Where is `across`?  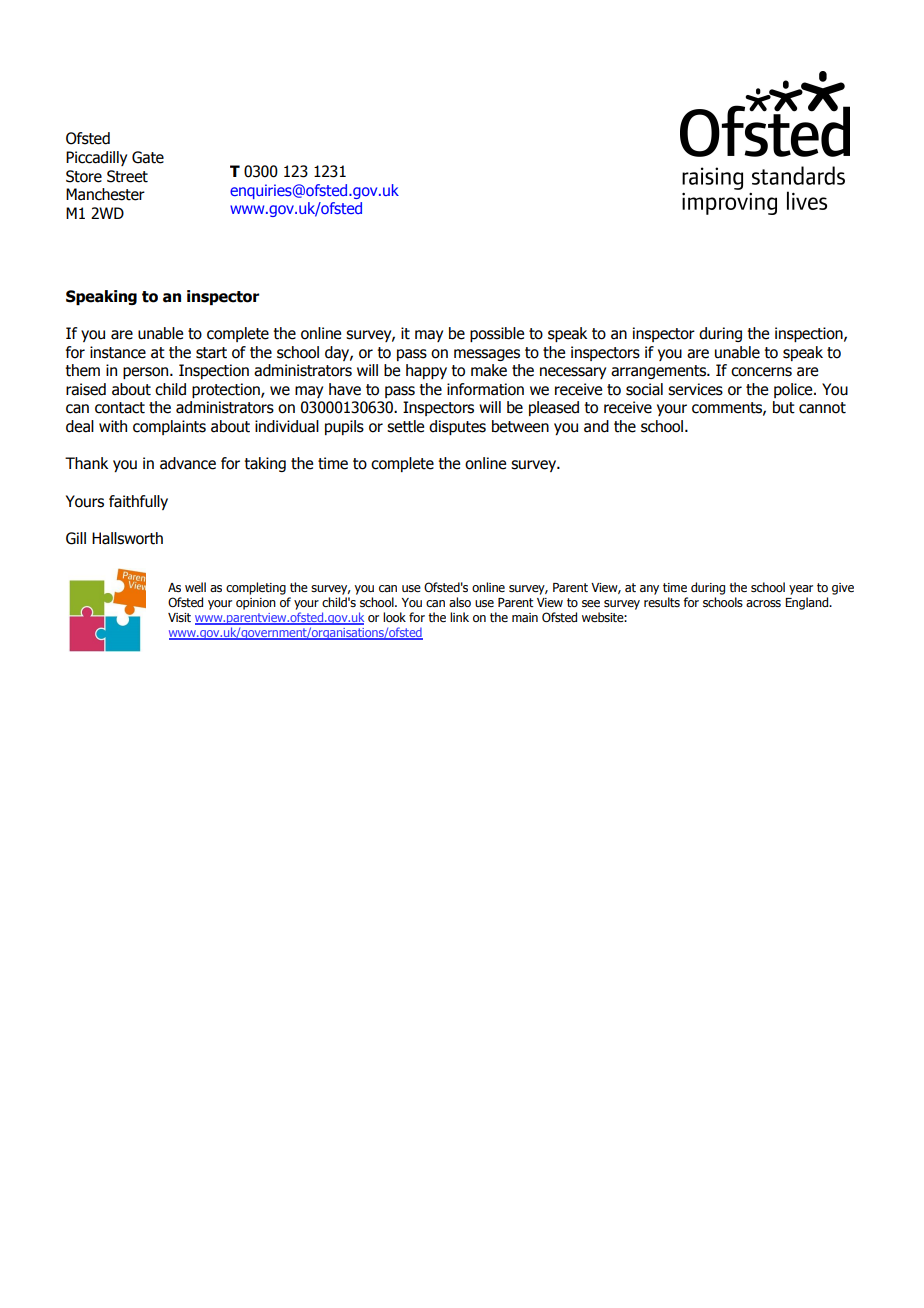 across is located at coordinates (763, 603).
